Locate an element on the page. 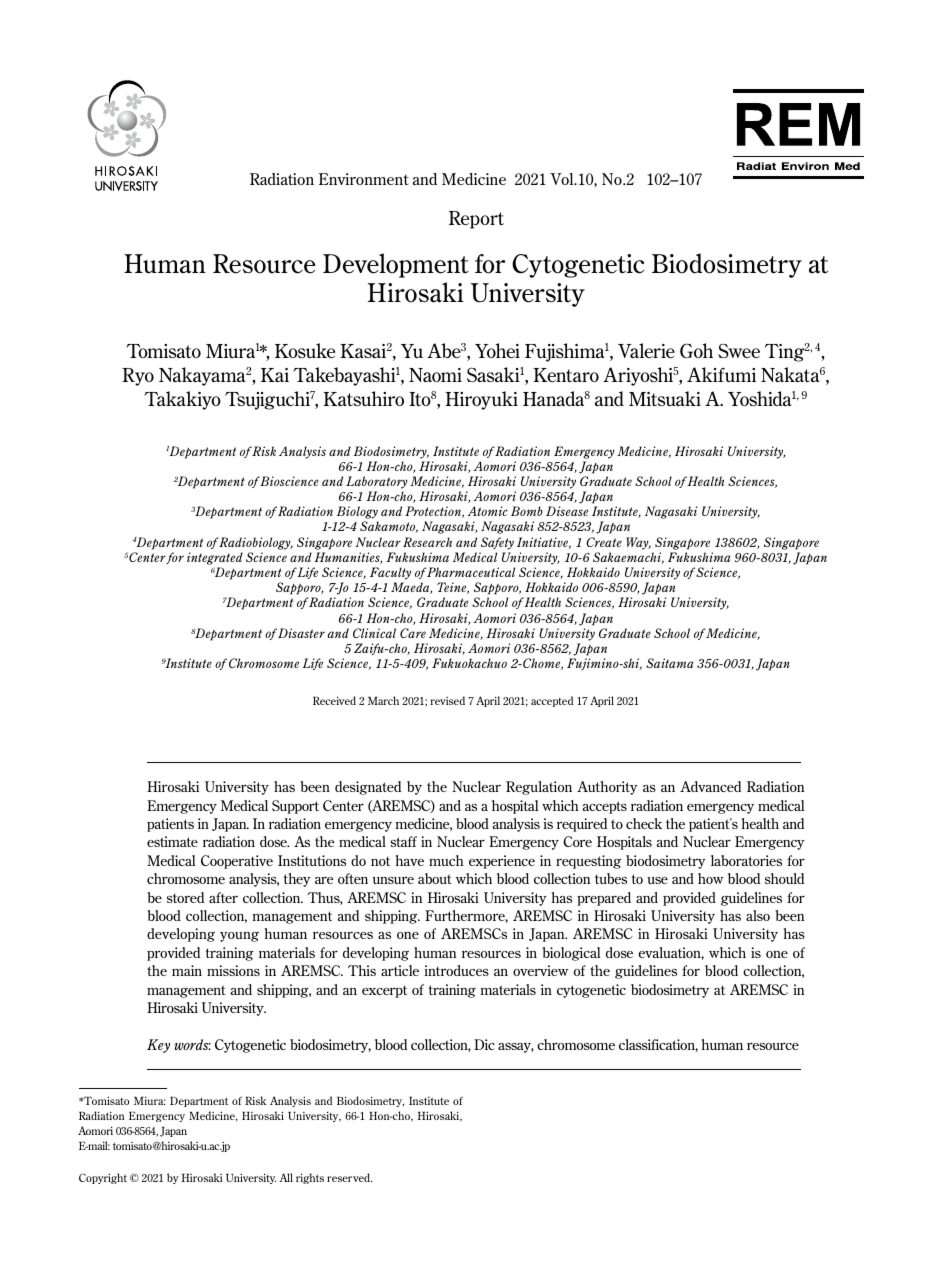  Copyright is located at coordinates (103, 1178).
